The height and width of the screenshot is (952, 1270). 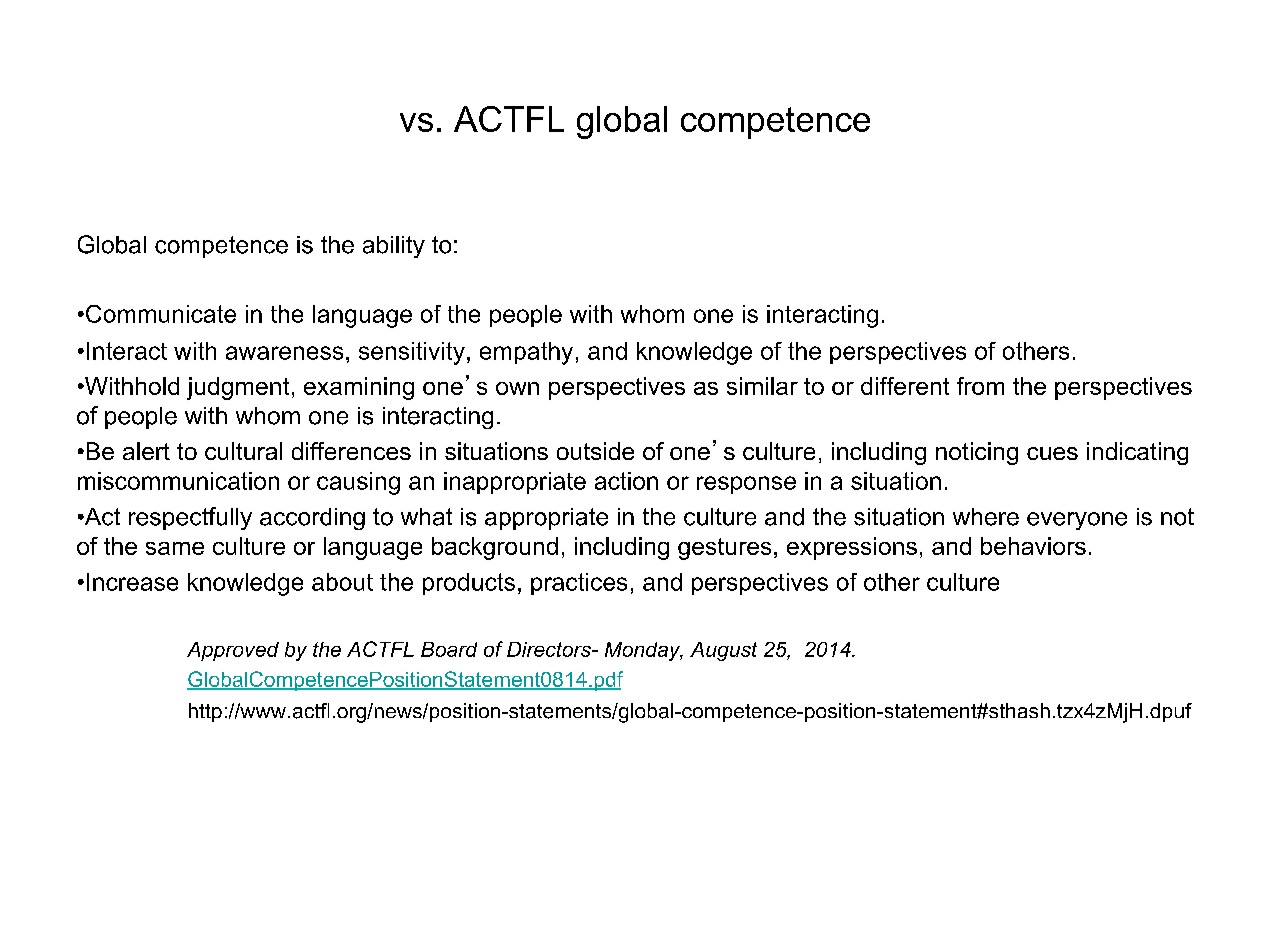 What do you see at coordinates (526, 353) in the screenshot?
I see `empathy` at bounding box center [526, 353].
